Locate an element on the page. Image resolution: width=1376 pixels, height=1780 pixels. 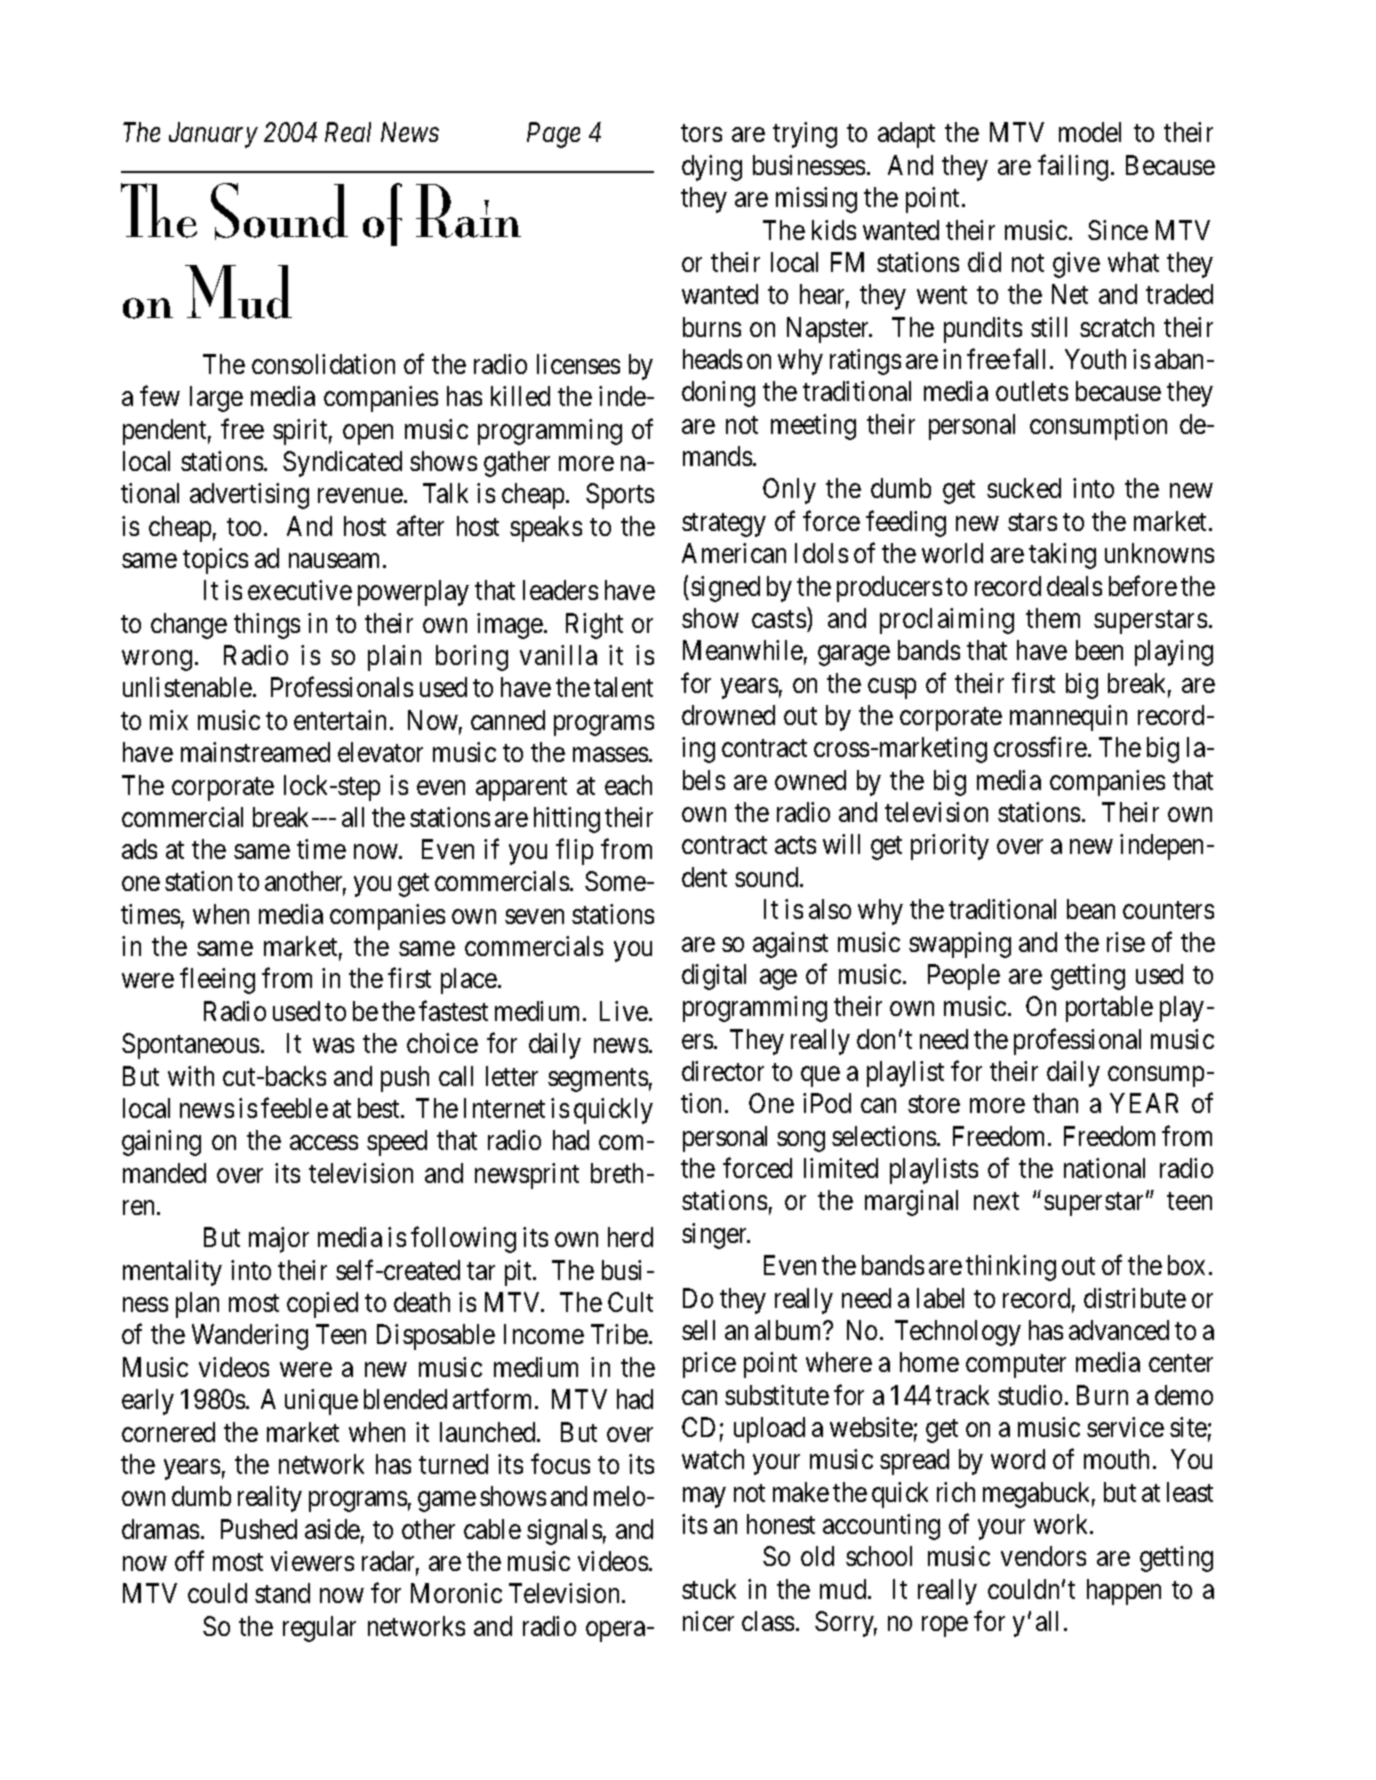
January is located at coordinates (213, 135).
